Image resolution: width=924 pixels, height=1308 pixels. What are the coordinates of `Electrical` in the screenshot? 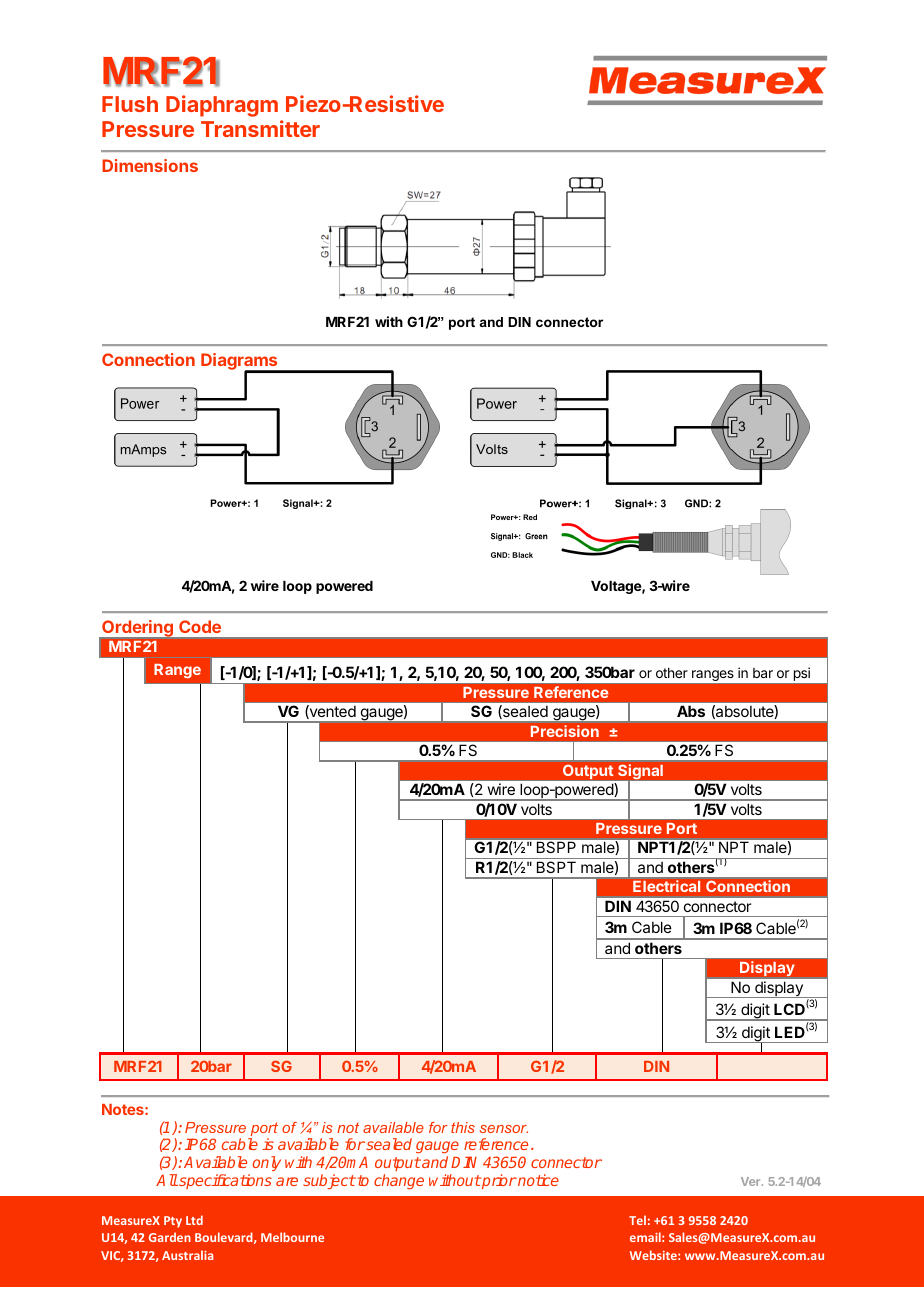 It's located at (666, 886).
